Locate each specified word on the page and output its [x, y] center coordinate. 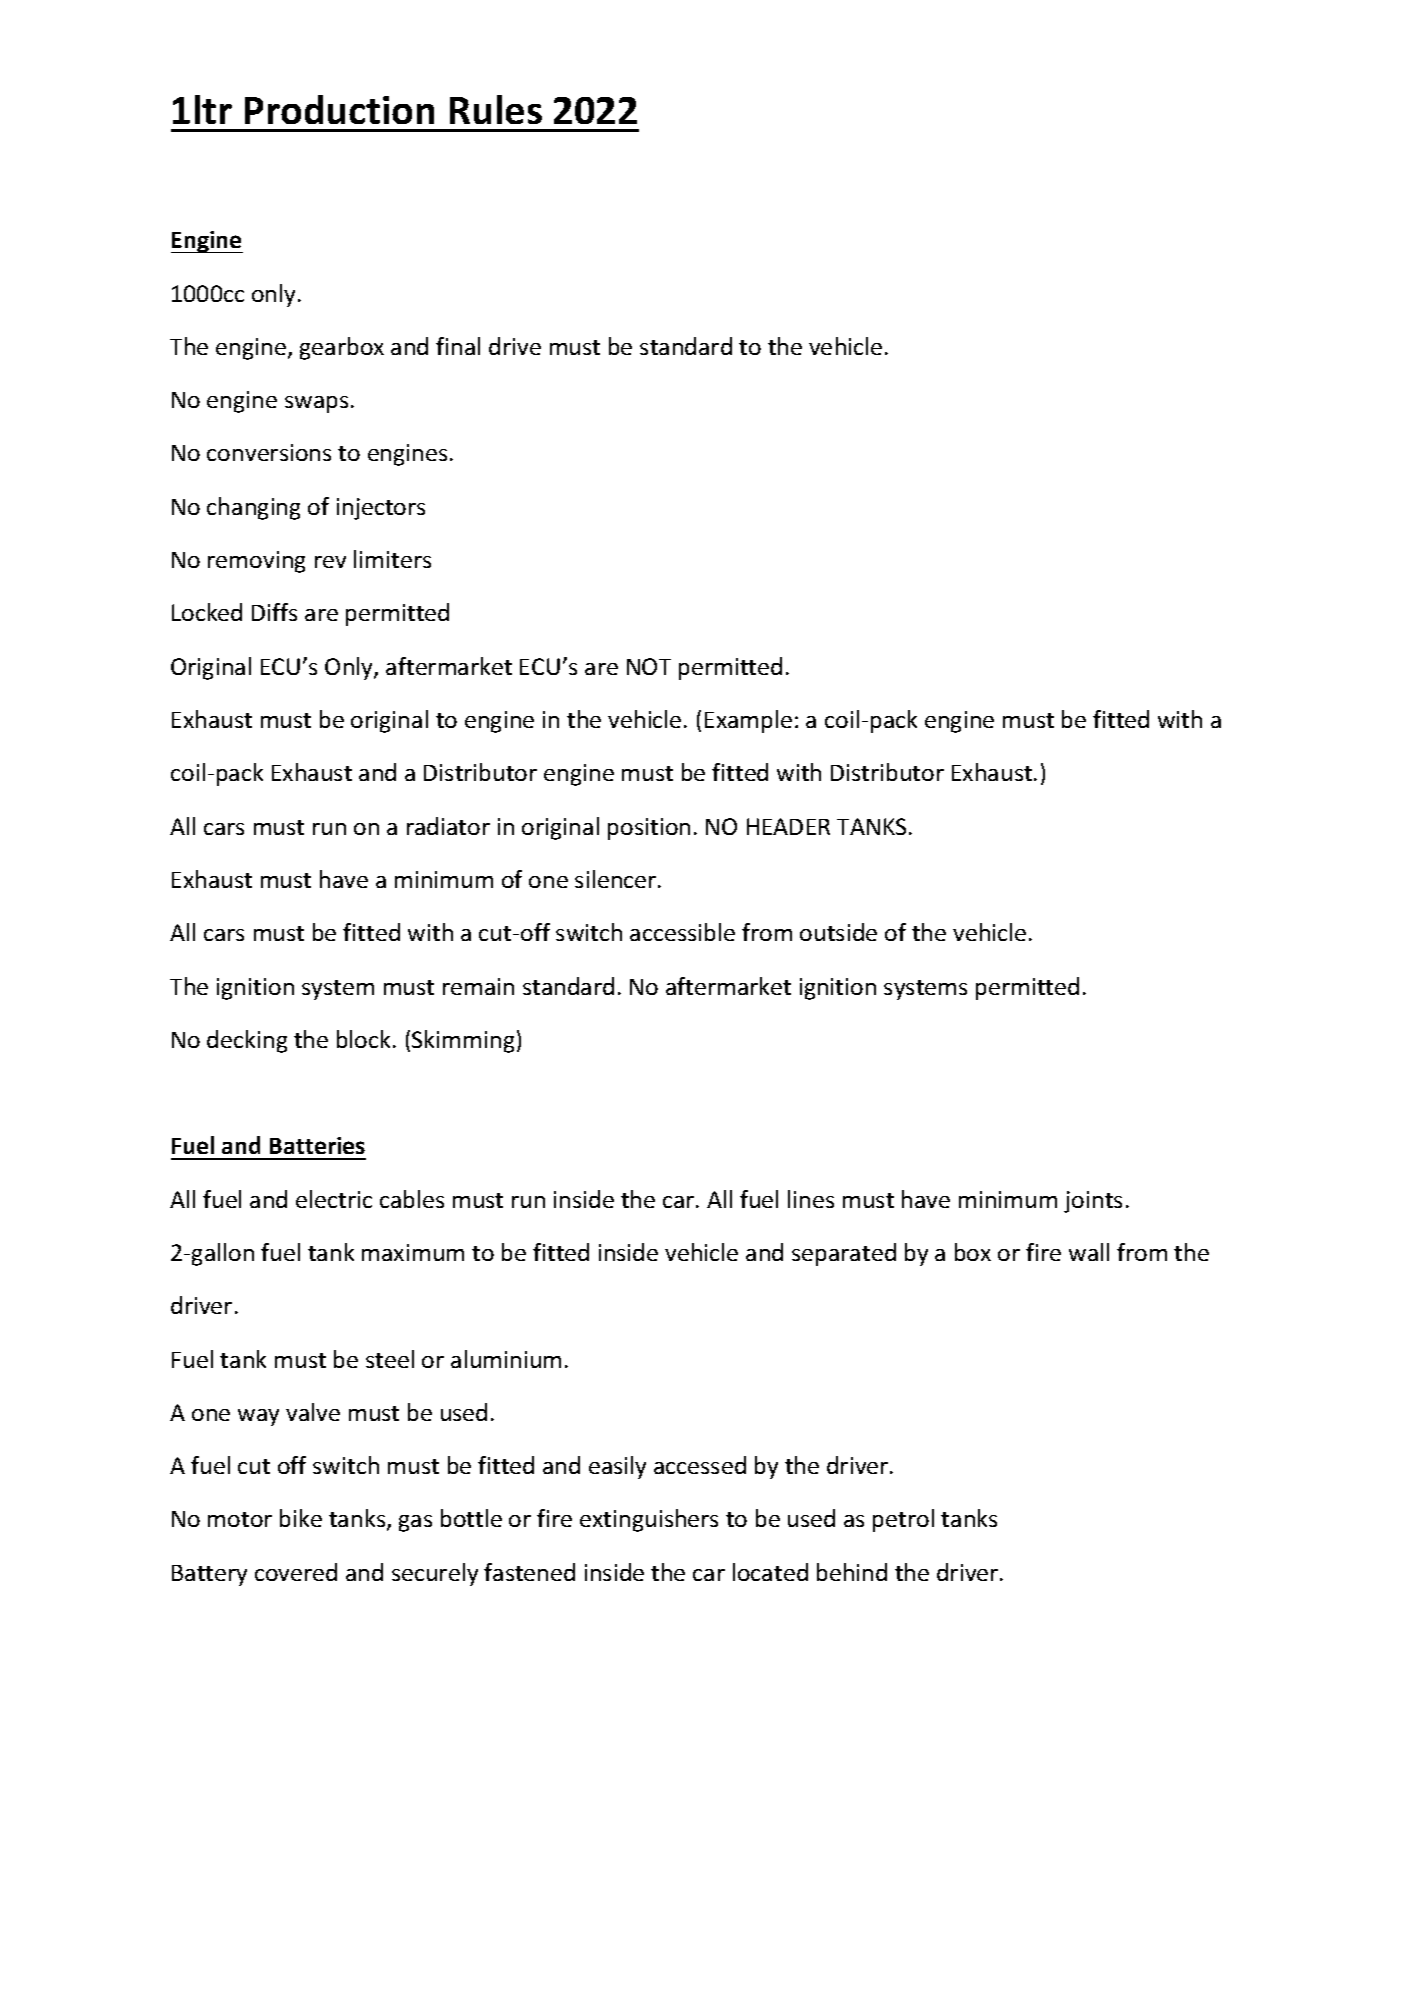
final [458, 346]
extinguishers [649, 1520]
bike [301, 1518]
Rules [496, 109]
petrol [903, 1520]
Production [339, 109]
